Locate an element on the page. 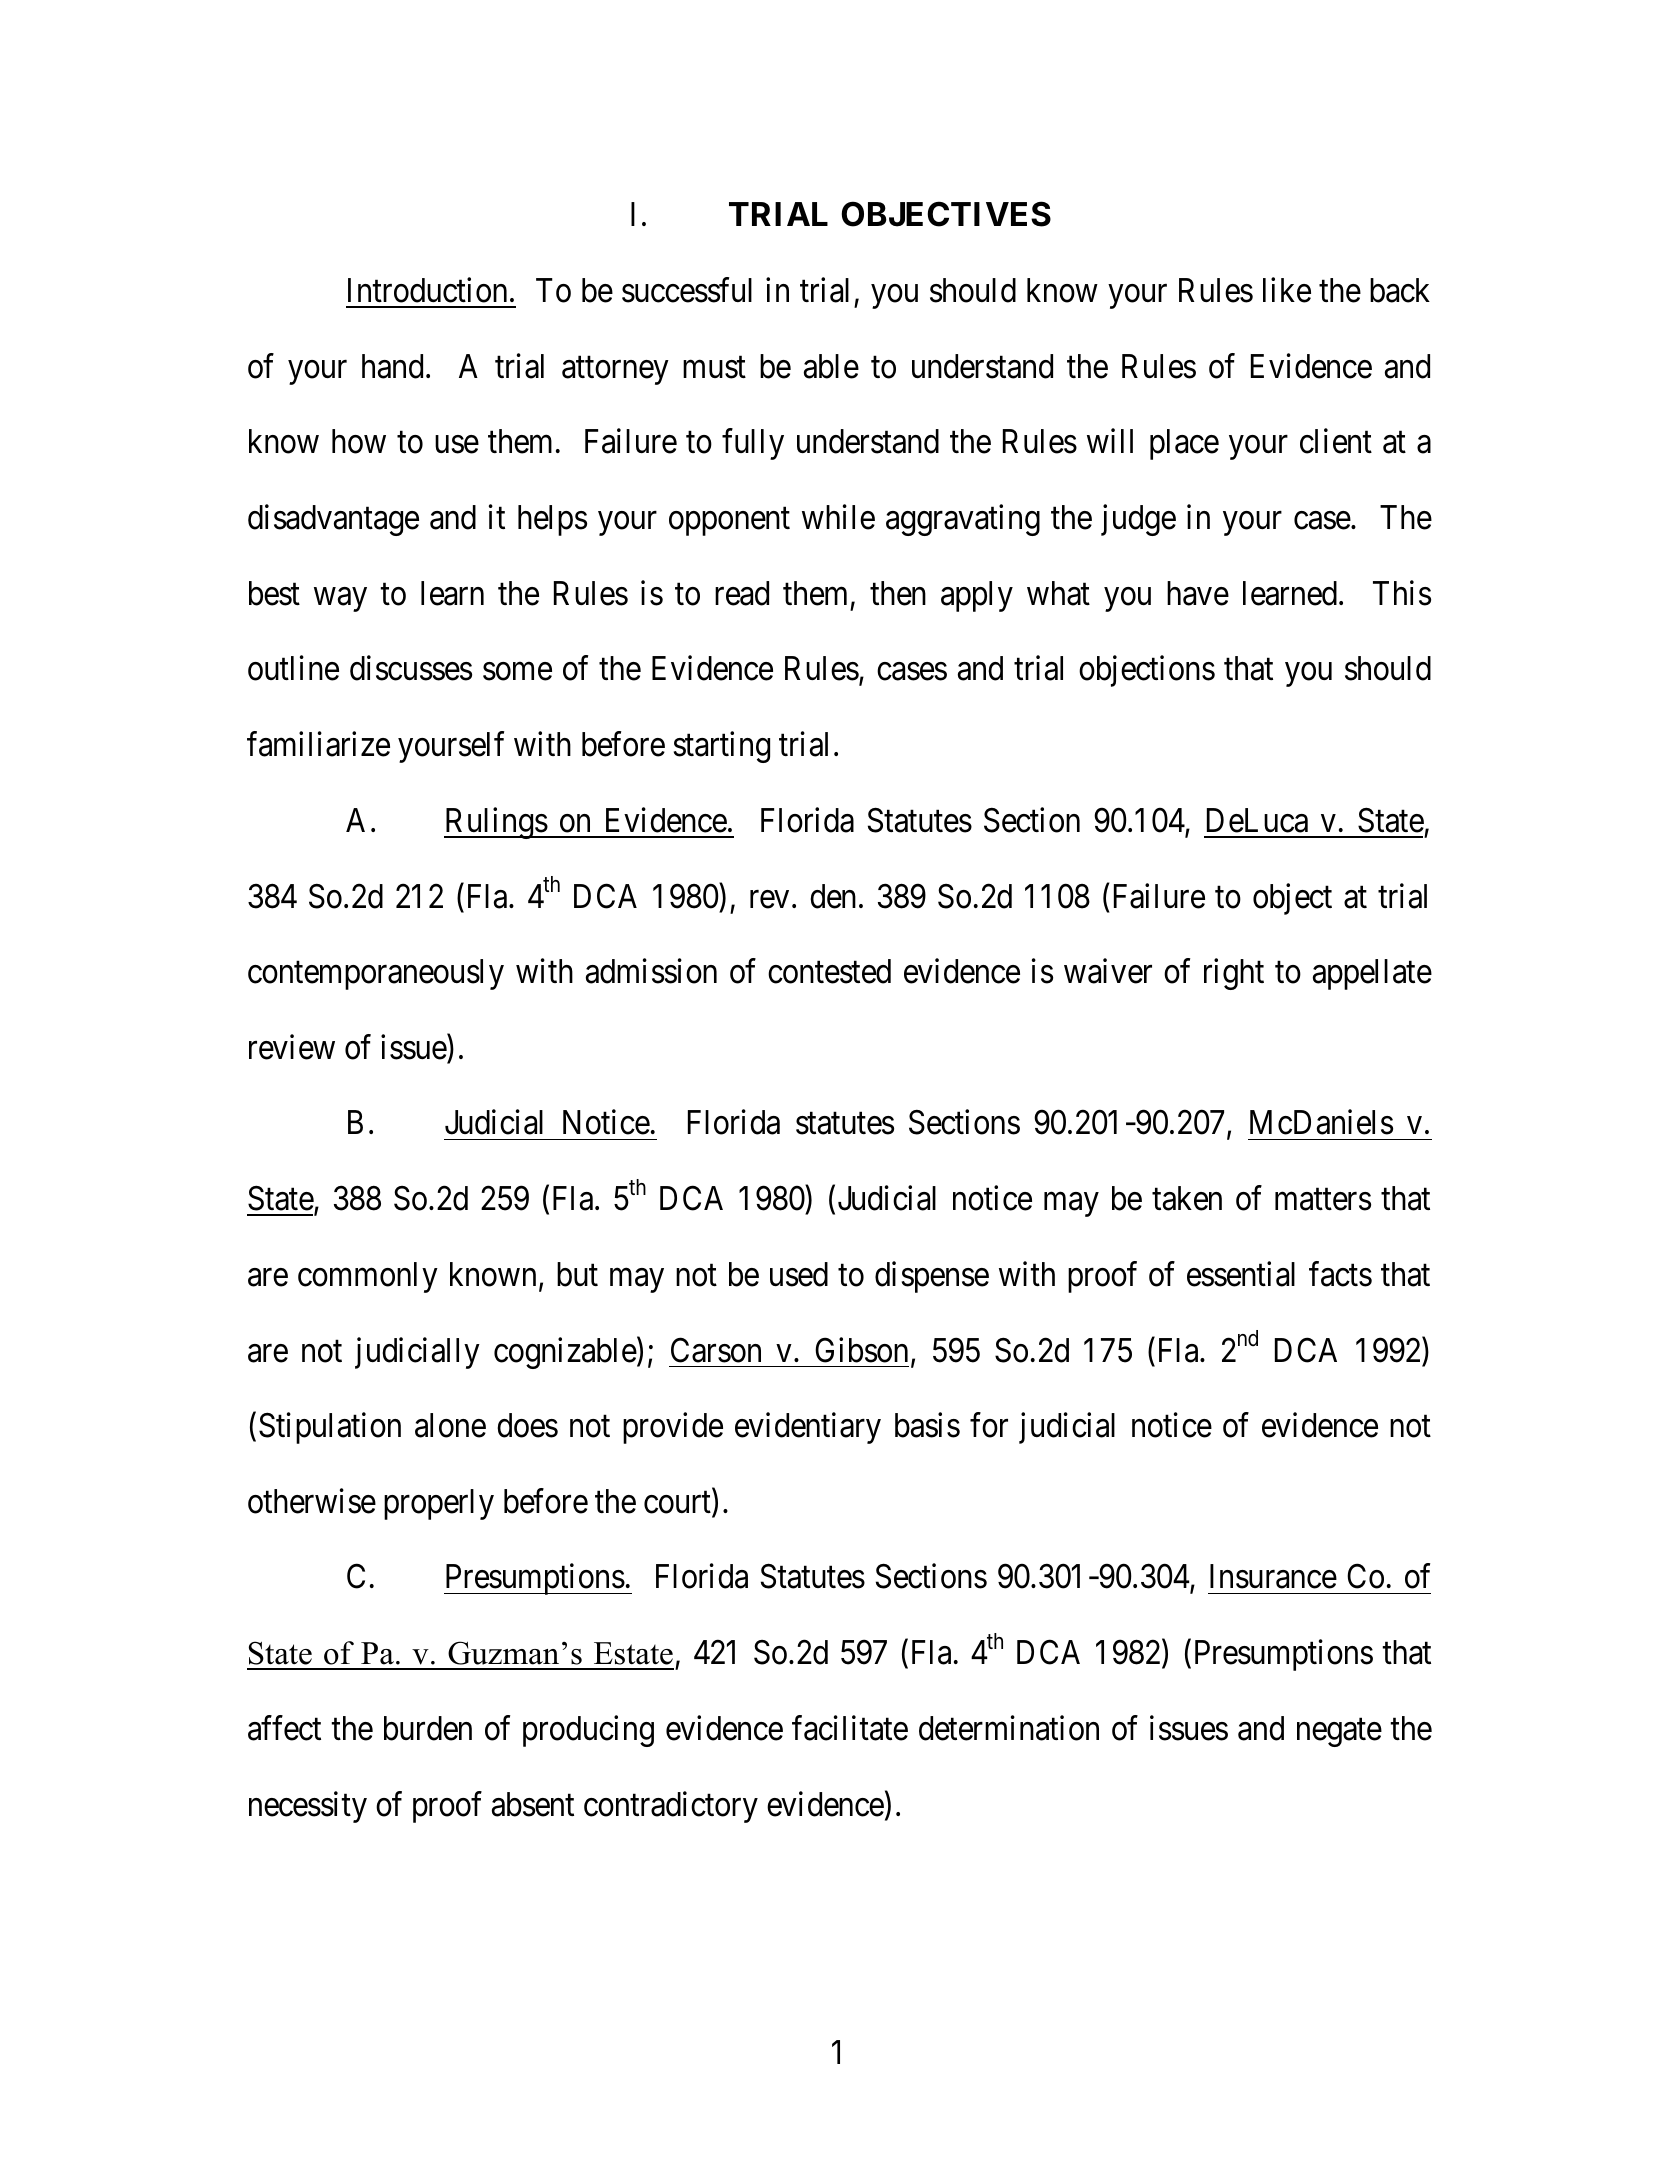 Image resolution: width=1678 pixels, height=2171 pixels. negate is located at coordinates (1339, 1733).
